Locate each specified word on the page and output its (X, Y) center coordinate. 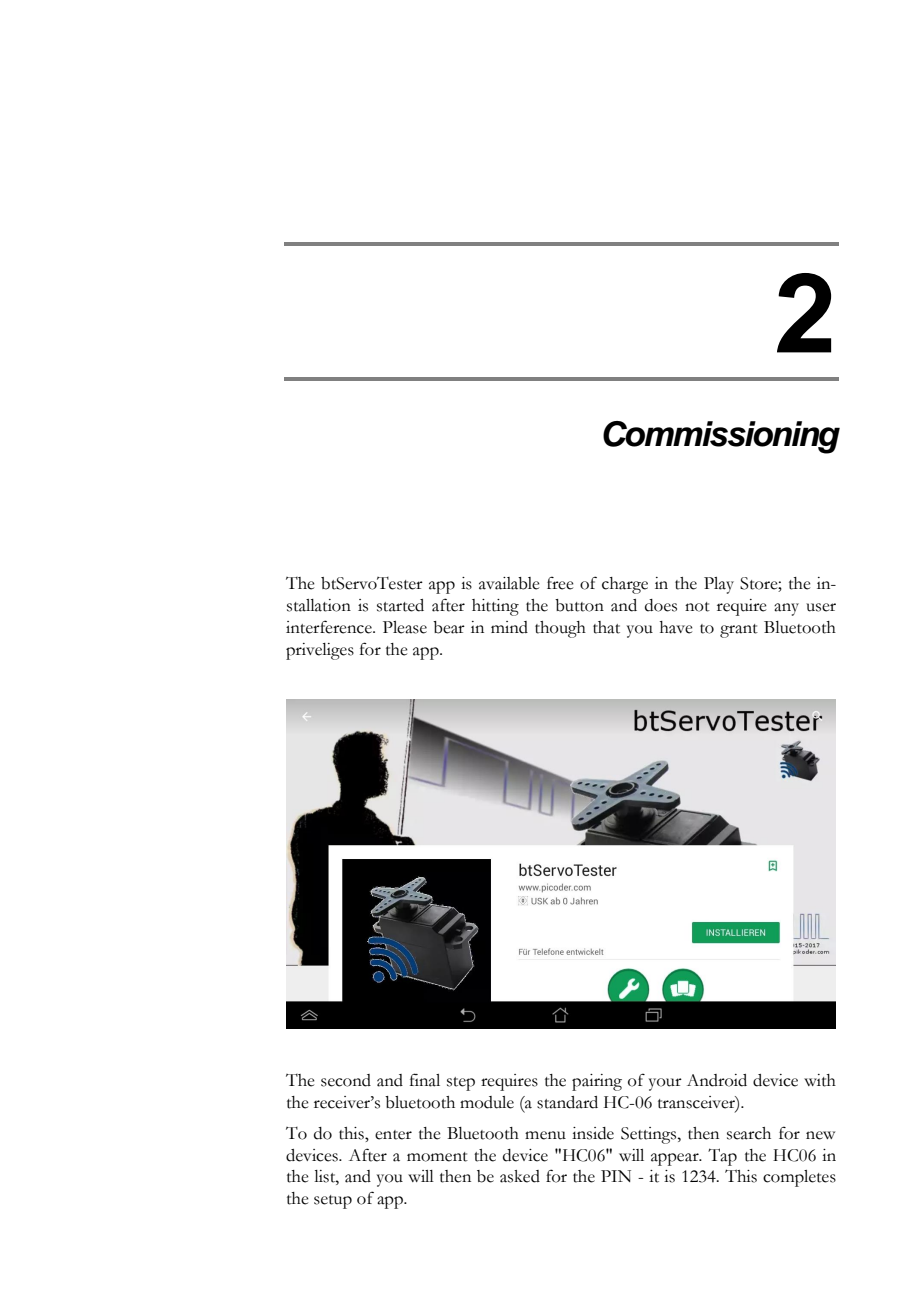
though (560, 629)
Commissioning (721, 437)
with (820, 1080)
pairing (597, 1082)
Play (719, 585)
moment (437, 1157)
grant (739, 631)
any (786, 609)
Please (405, 627)
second (346, 1080)
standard (567, 1102)
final (425, 1080)
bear (449, 627)
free (560, 583)
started (400, 605)
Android (717, 1080)
